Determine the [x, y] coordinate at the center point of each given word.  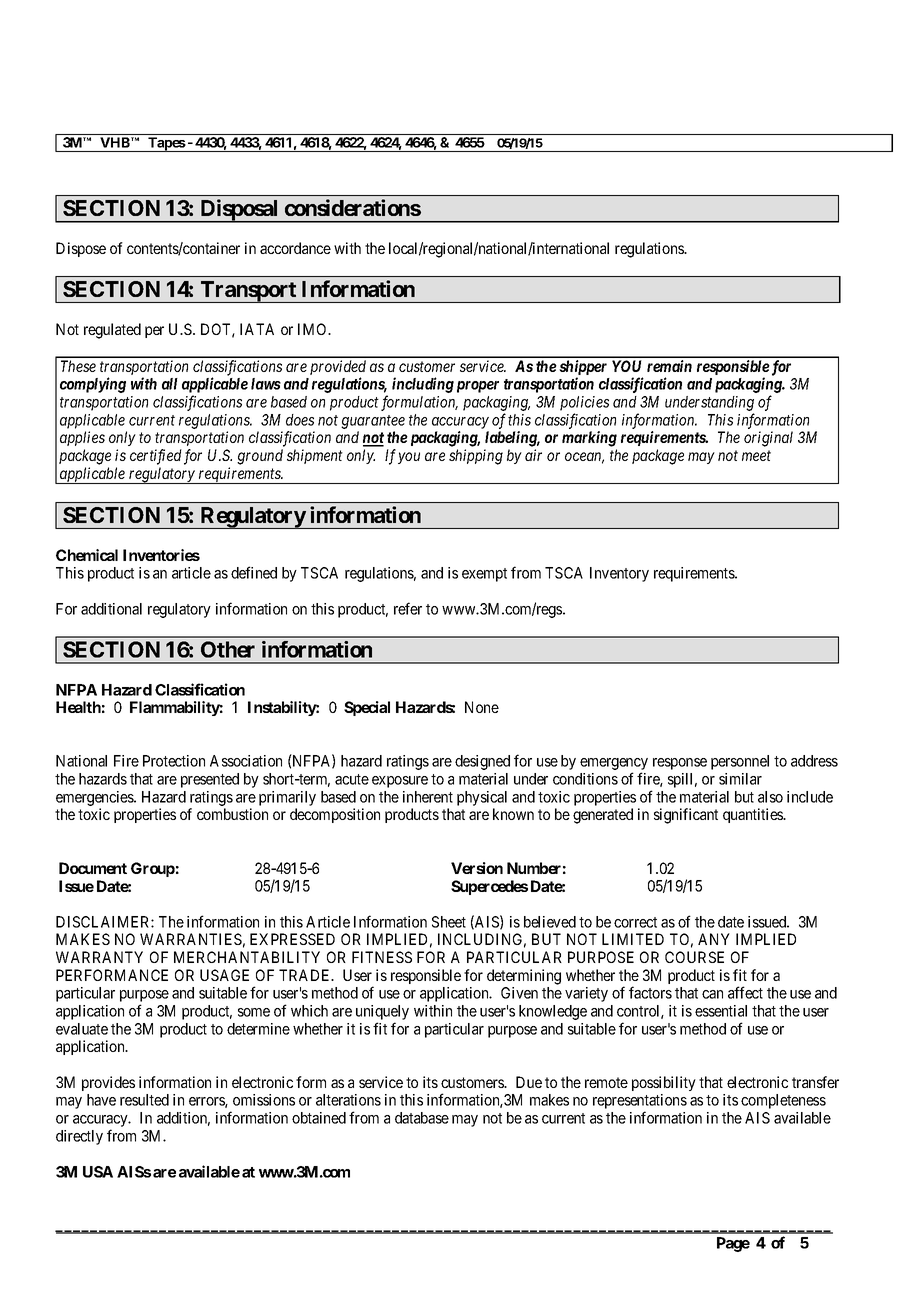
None [482, 707]
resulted [144, 1100]
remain [669, 366]
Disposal [239, 211]
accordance [295, 248]
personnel [740, 762]
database [422, 1118]
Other [228, 649]
